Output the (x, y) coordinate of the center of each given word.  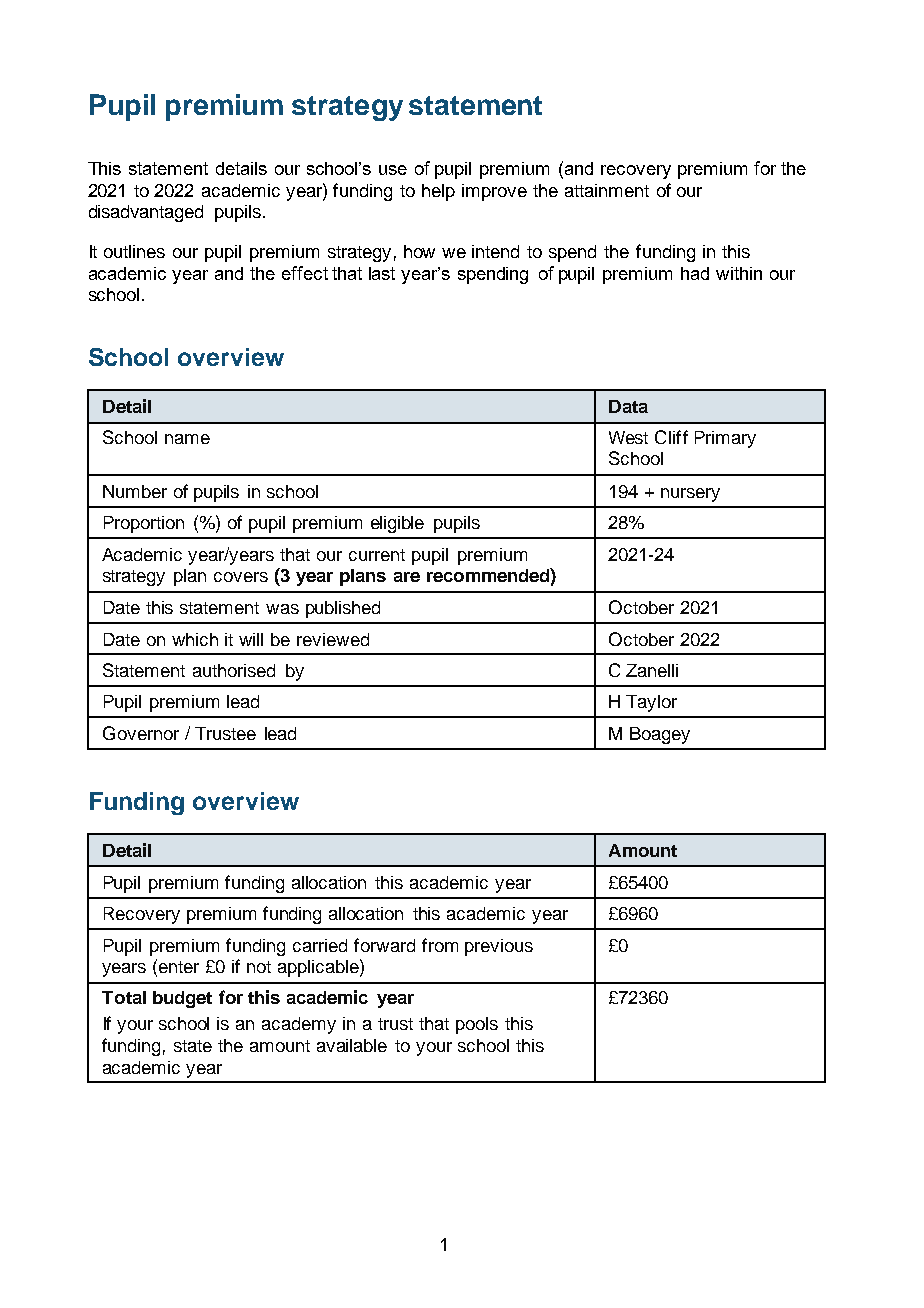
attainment (607, 190)
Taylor (651, 703)
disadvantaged (146, 213)
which (195, 639)
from (440, 945)
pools (477, 1025)
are (407, 577)
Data (628, 406)
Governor (141, 733)
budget (182, 999)
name (187, 439)
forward (384, 945)
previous (499, 947)
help (438, 192)
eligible (397, 524)
